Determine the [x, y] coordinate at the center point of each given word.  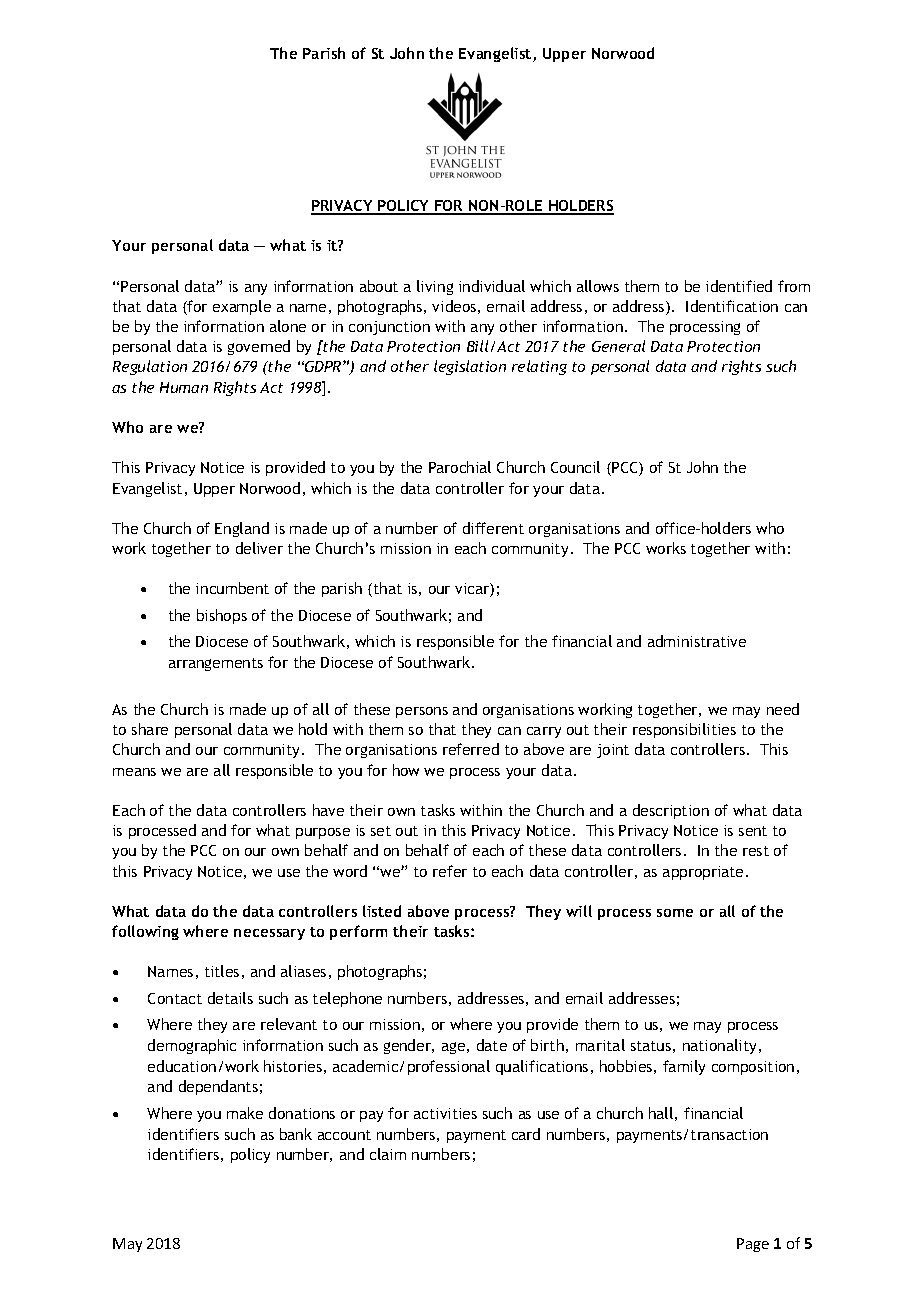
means [134, 772]
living [435, 287]
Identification [732, 306]
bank [296, 1134]
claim [388, 1154]
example [242, 307]
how [406, 770]
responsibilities [684, 730]
